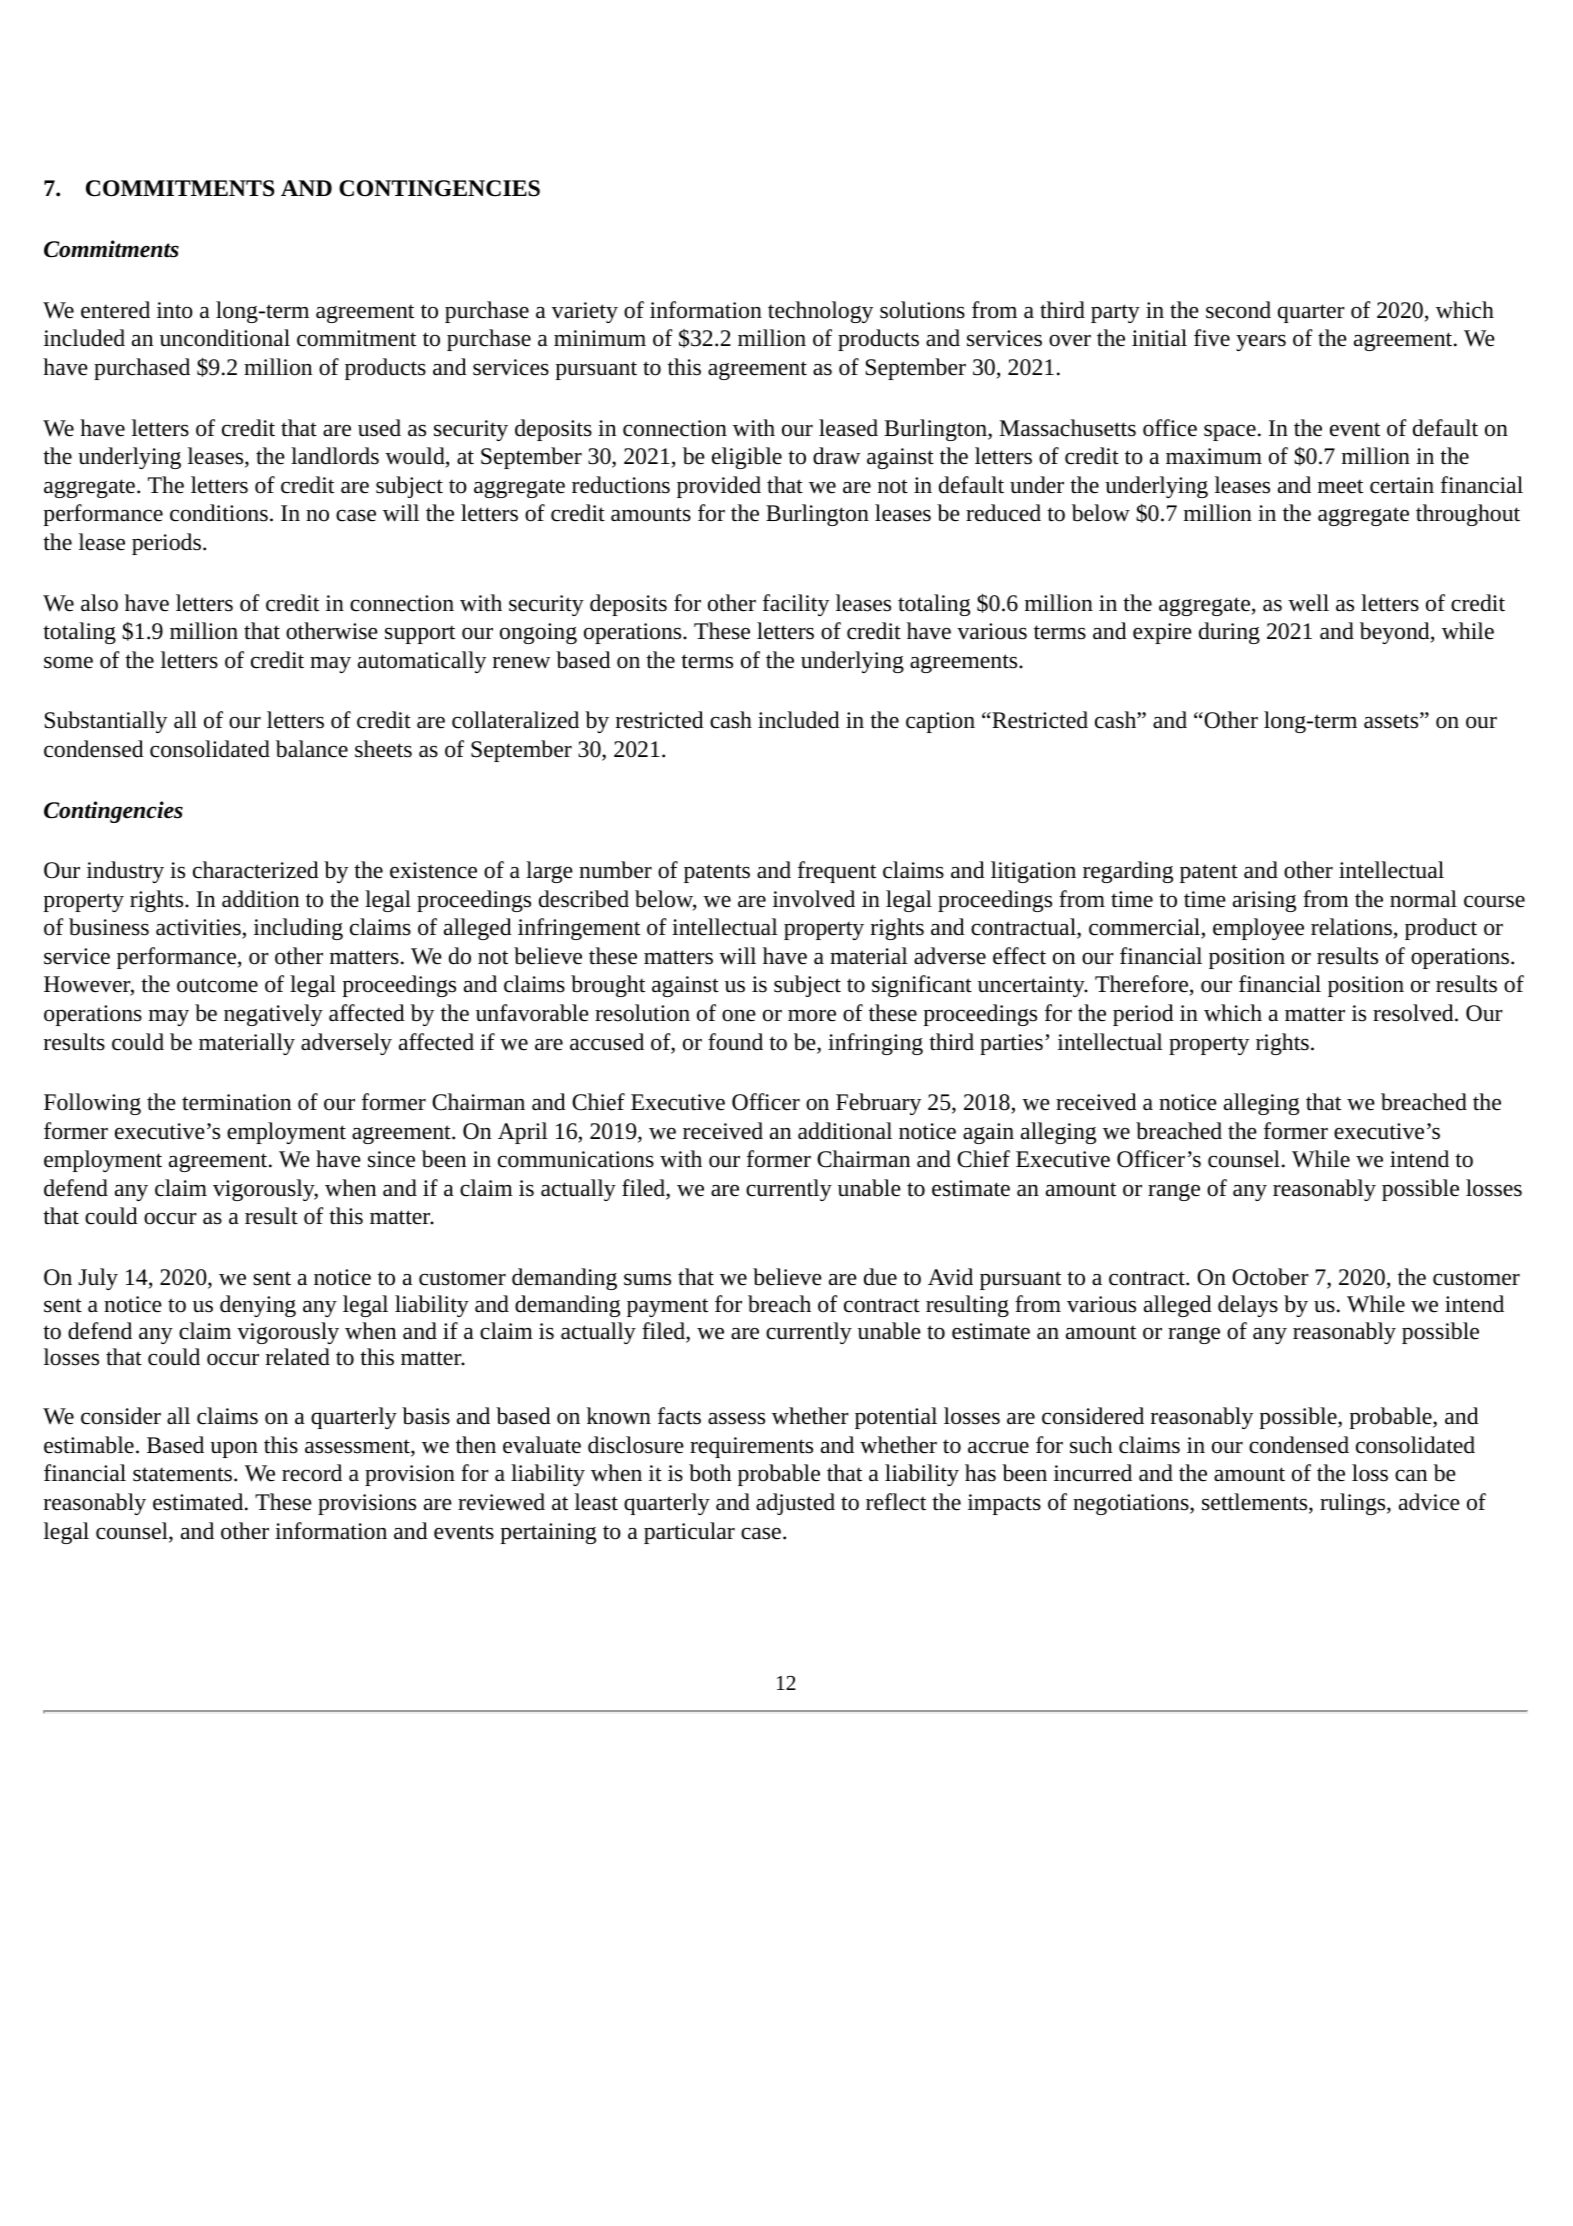 Image resolution: width=1573 pixels, height=2226 pixels. I want to click on unconditional, so click(225, 338).
